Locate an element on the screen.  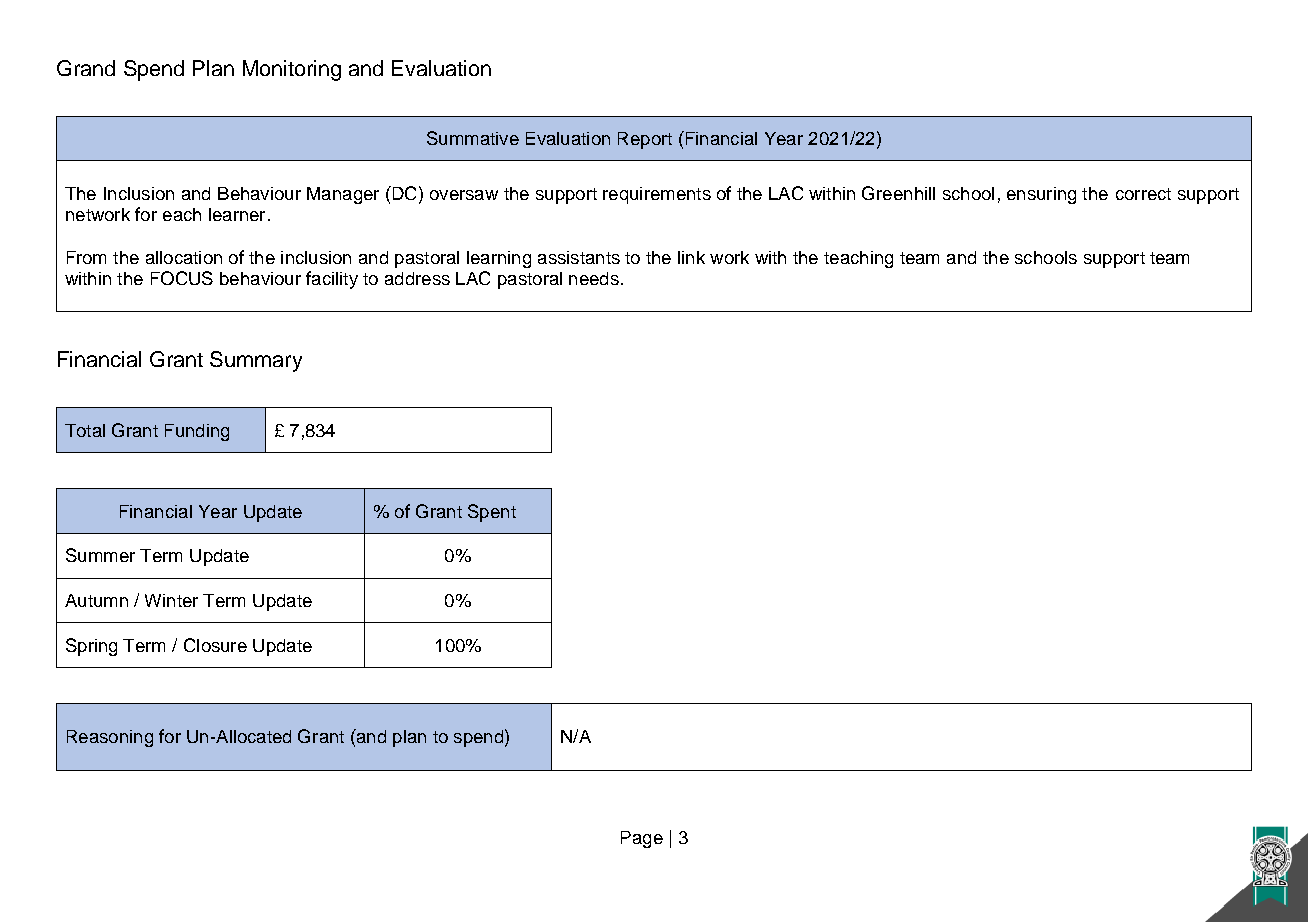
Report is located at coordinates (645, 140).
